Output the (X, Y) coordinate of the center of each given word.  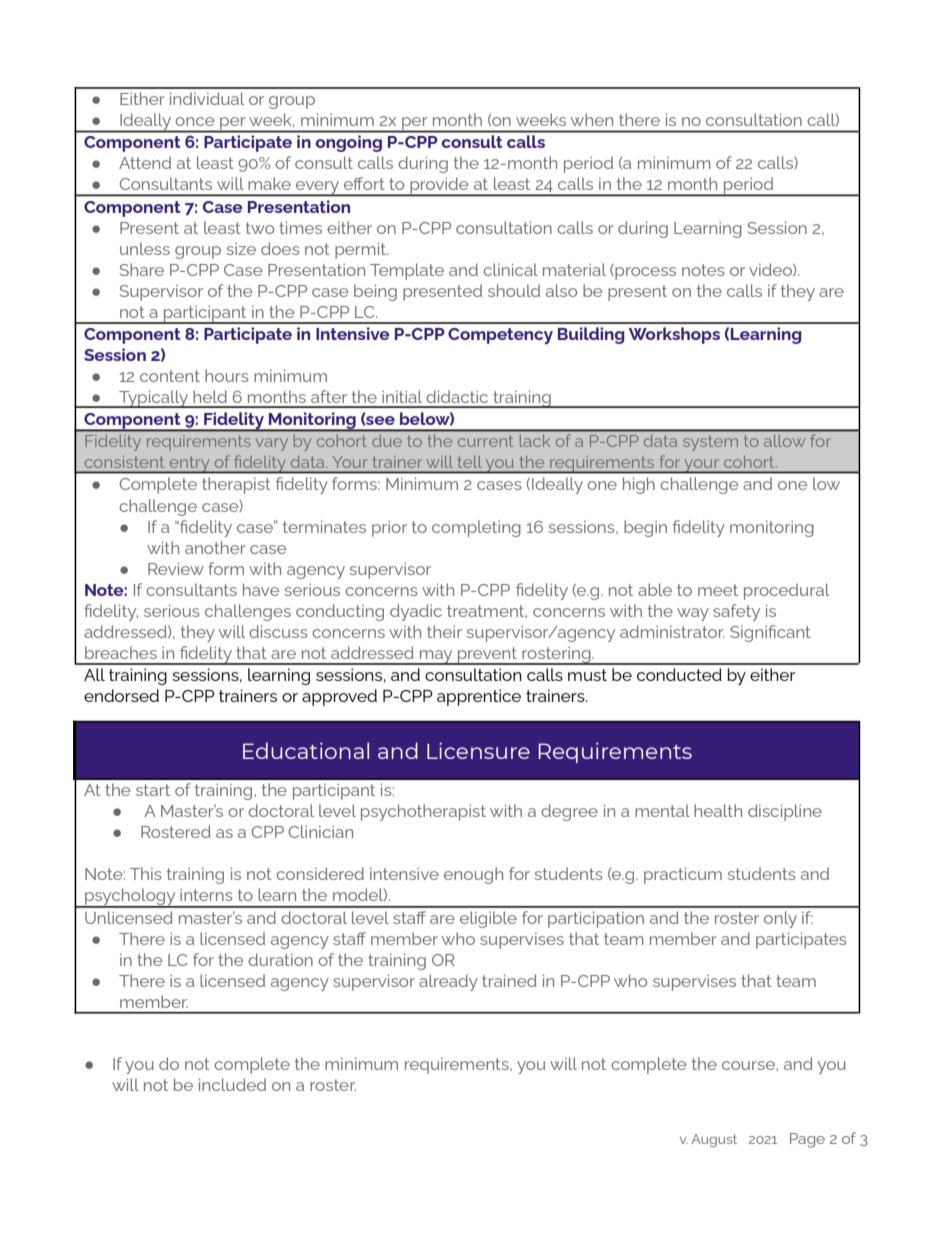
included (232, 1084)
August (714, 1140)
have (261, 589)
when (592, 119)
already (448, 982)
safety (736, 612)
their (444, 631)
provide (439, 186)
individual (207, 98)
